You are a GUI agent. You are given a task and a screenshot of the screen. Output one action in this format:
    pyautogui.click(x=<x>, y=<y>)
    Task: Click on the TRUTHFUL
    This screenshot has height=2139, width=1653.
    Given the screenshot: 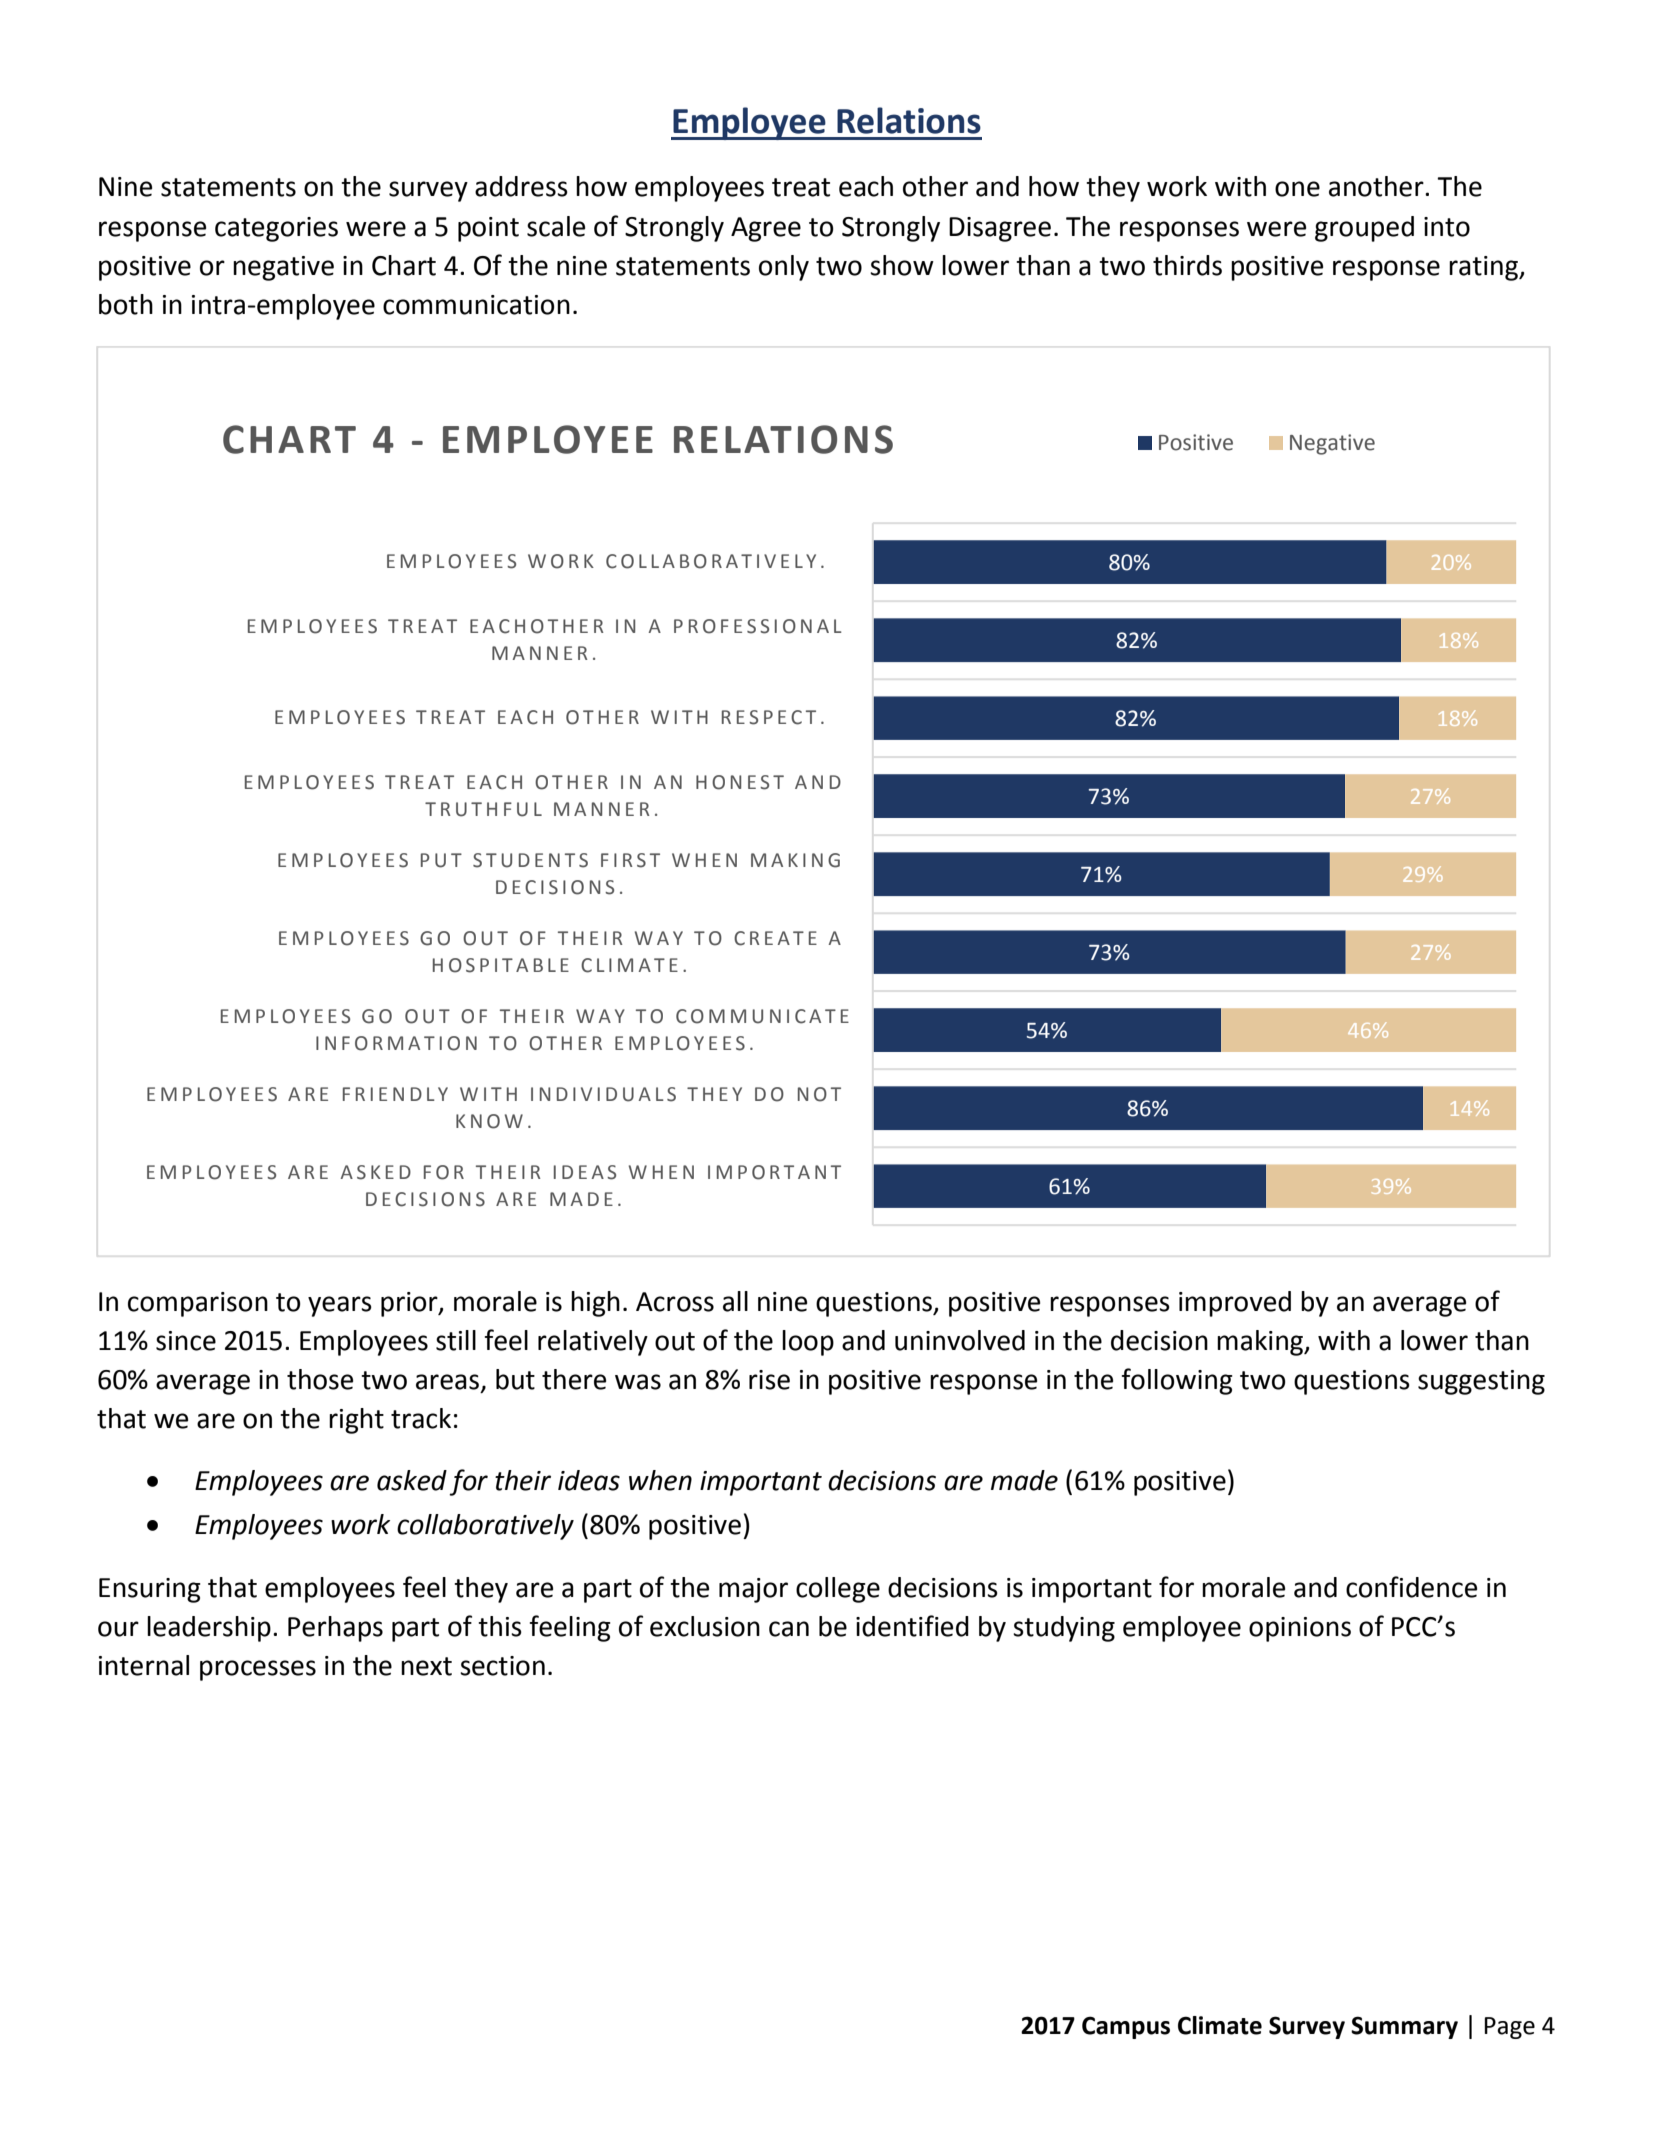 What is the action you would take?
    pyautogui.click(x=483, y=809)
